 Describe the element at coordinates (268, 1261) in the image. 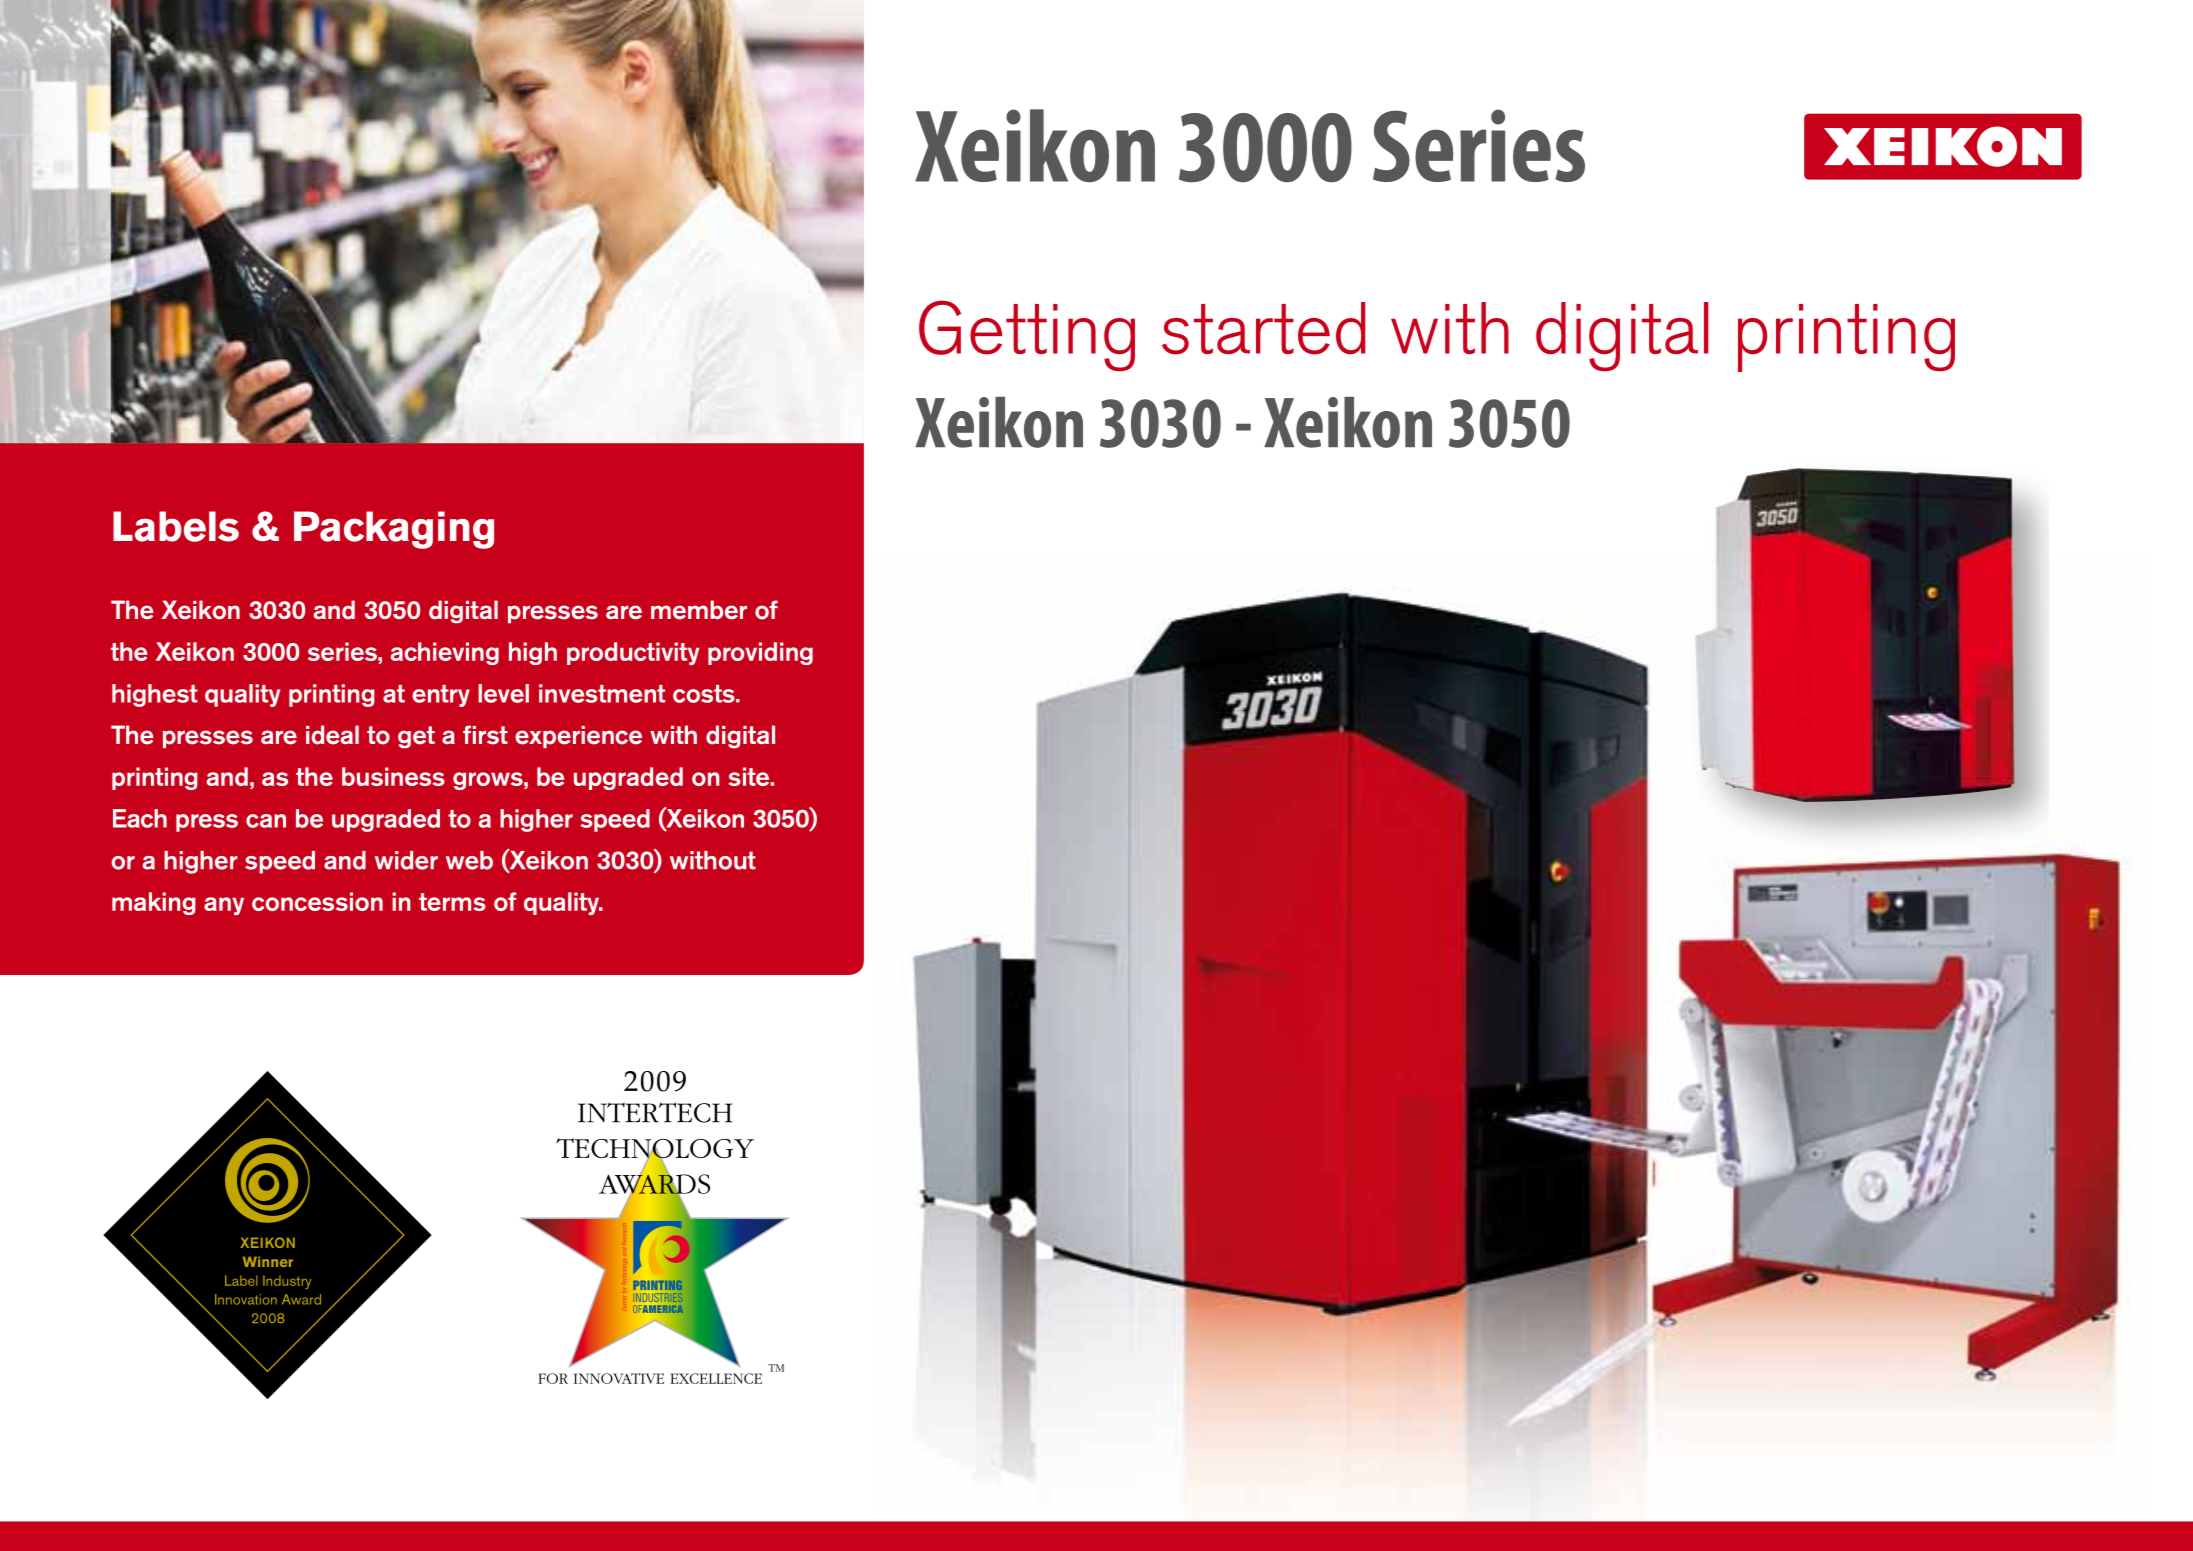

I see `Winner` at that location.
